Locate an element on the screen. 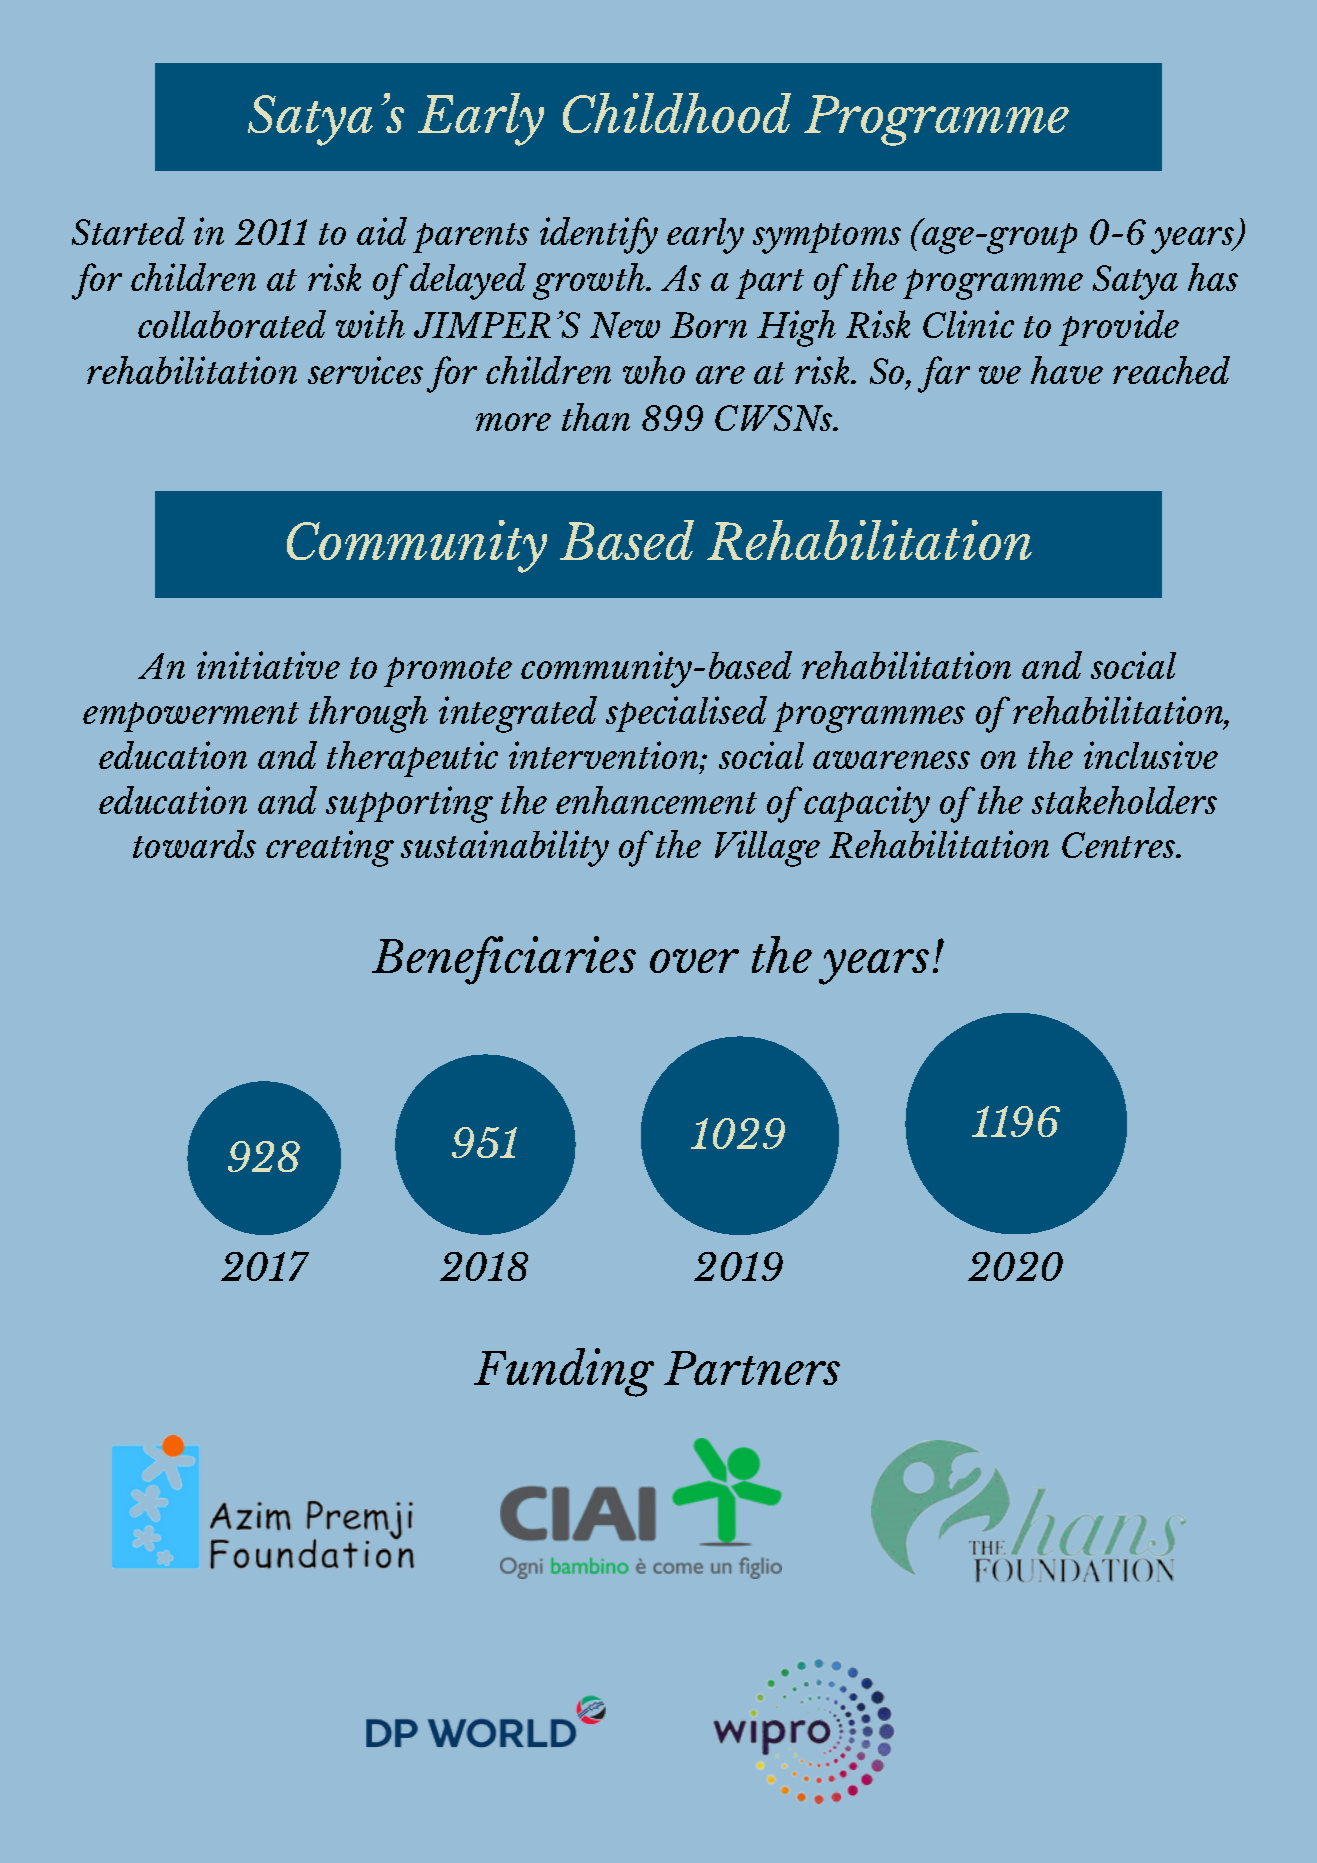 The width and height of the screenshot is (1317, 1863). towards is located at coordinates (194, 844).
